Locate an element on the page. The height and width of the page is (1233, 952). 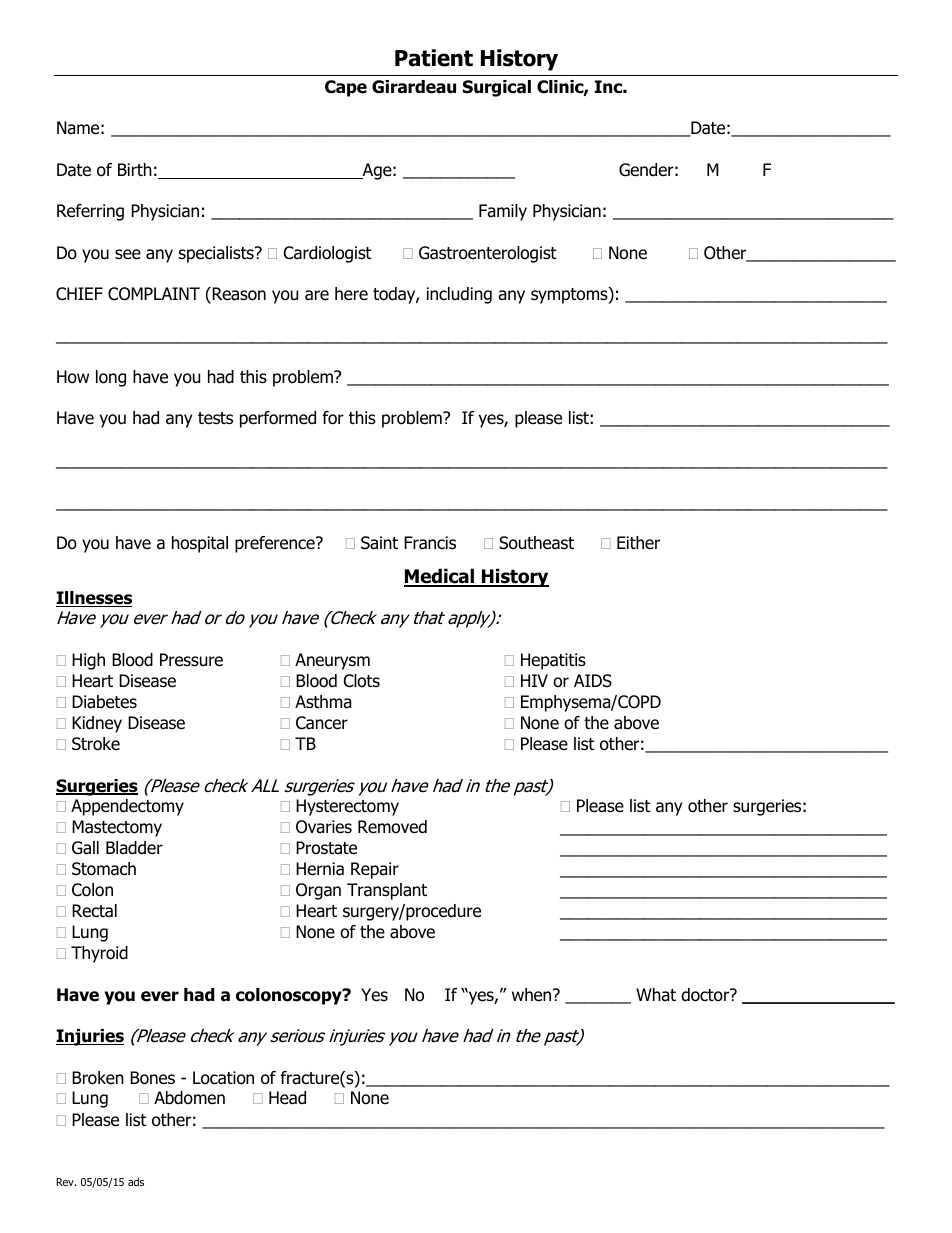
Head is located at coordinates (287, 1098).
